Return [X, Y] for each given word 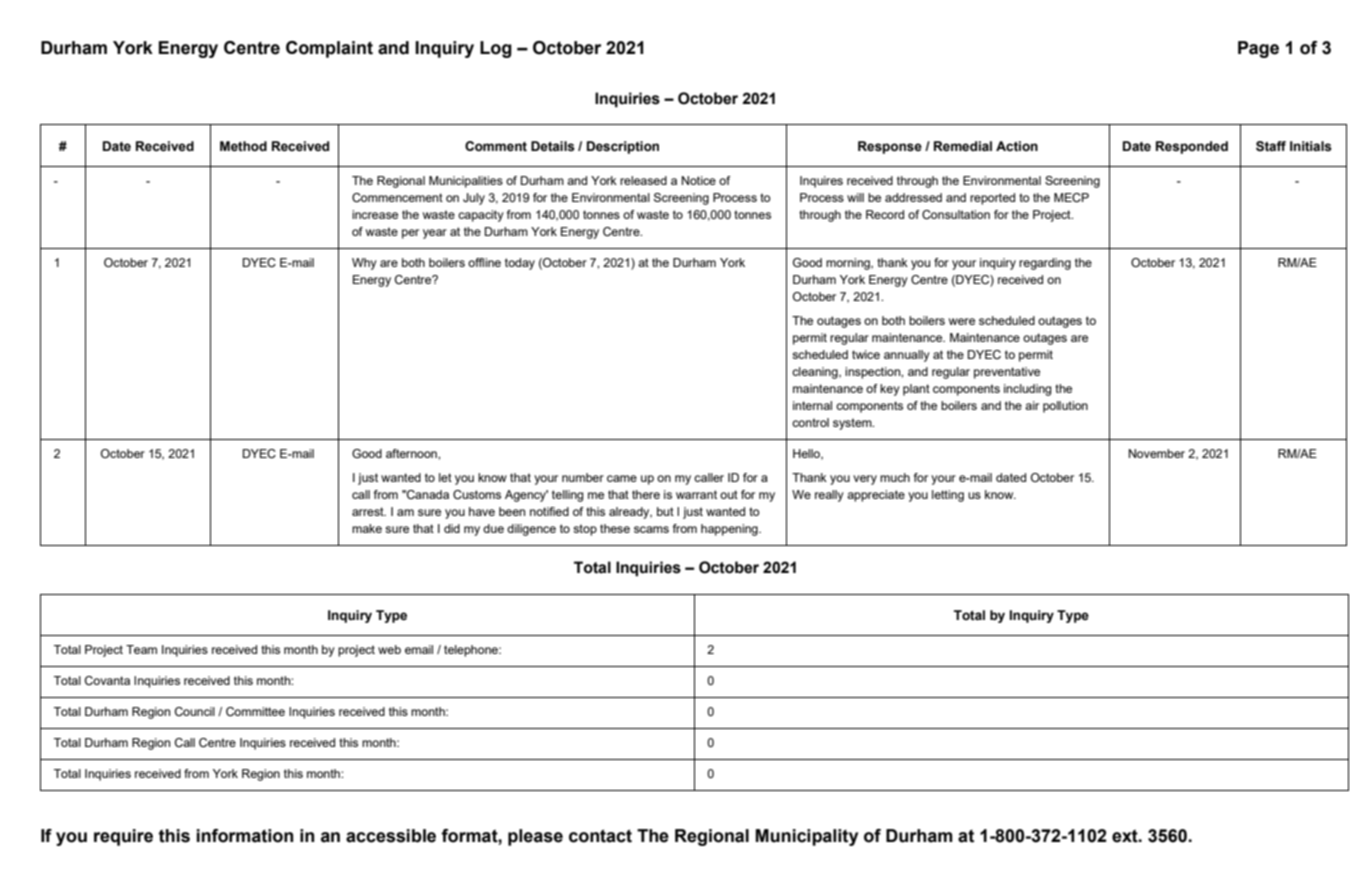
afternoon [412, 453]
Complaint [329, 49]
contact [600, 836]
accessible [391, 836]
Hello [807, 454]
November [1157, 453]
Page [1258, 49]
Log [496, 49]
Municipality [806, 837]
